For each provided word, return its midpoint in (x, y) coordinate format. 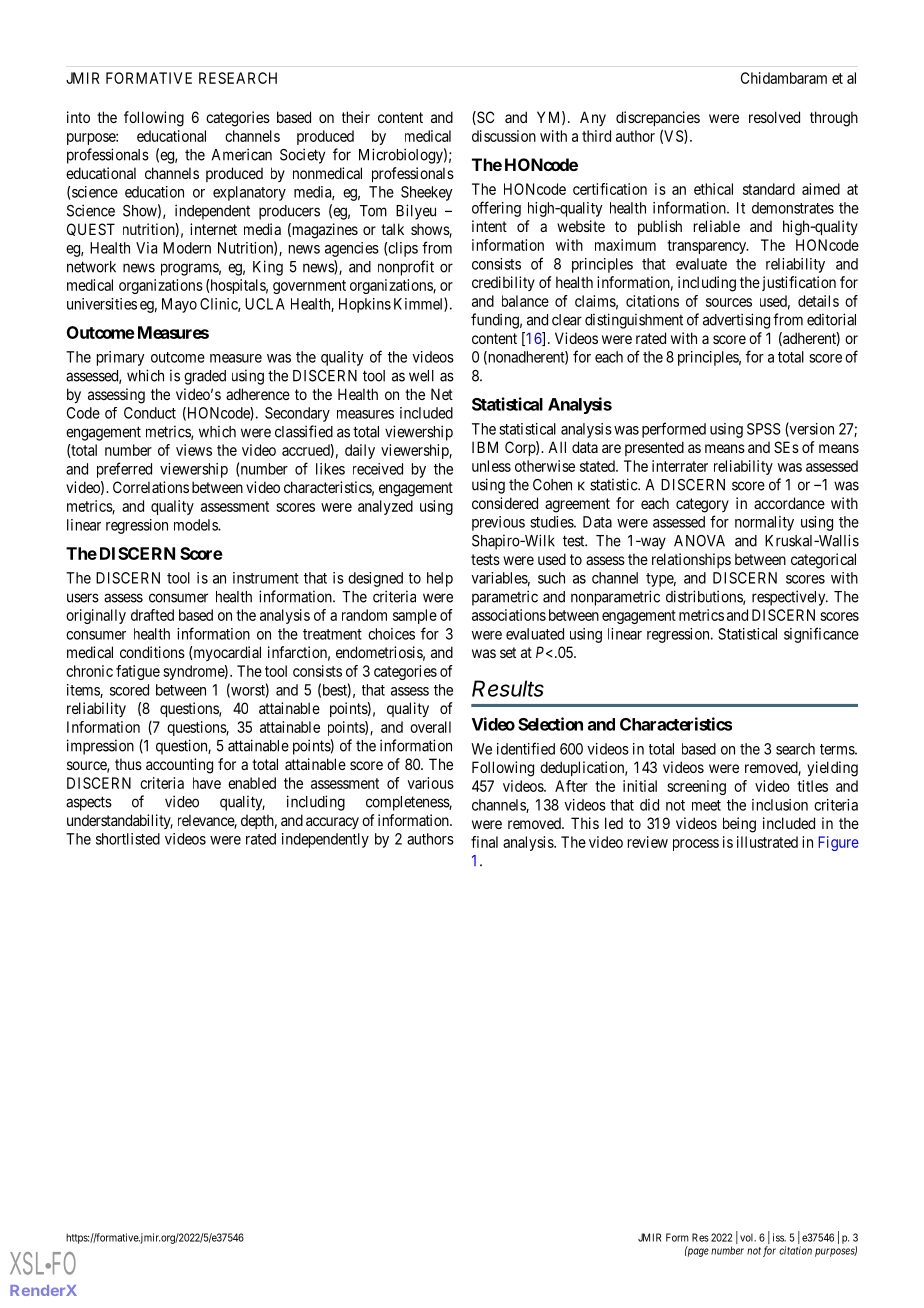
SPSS (764, 429)
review (648, 842)
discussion (504, 136)
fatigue (138, 672)
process (696, 845)
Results (508, 688)
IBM (485, 447)
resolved (774, 117)
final (484, 842)
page (697, 1252)
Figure (839, 843)
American (242, 154)
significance (821, 635)
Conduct (150, 413)
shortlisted (128, 839)
